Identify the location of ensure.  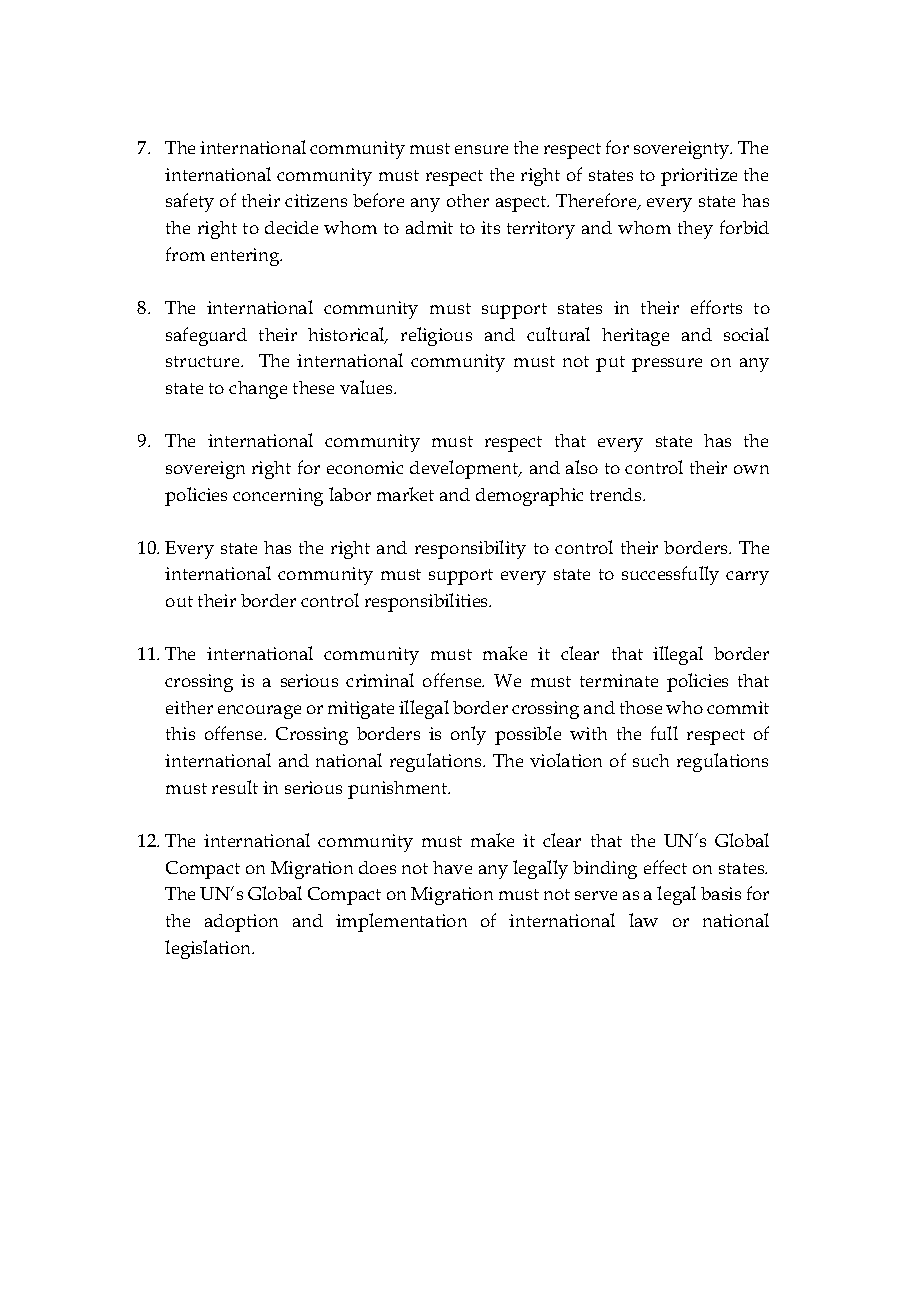
(481, 149).
